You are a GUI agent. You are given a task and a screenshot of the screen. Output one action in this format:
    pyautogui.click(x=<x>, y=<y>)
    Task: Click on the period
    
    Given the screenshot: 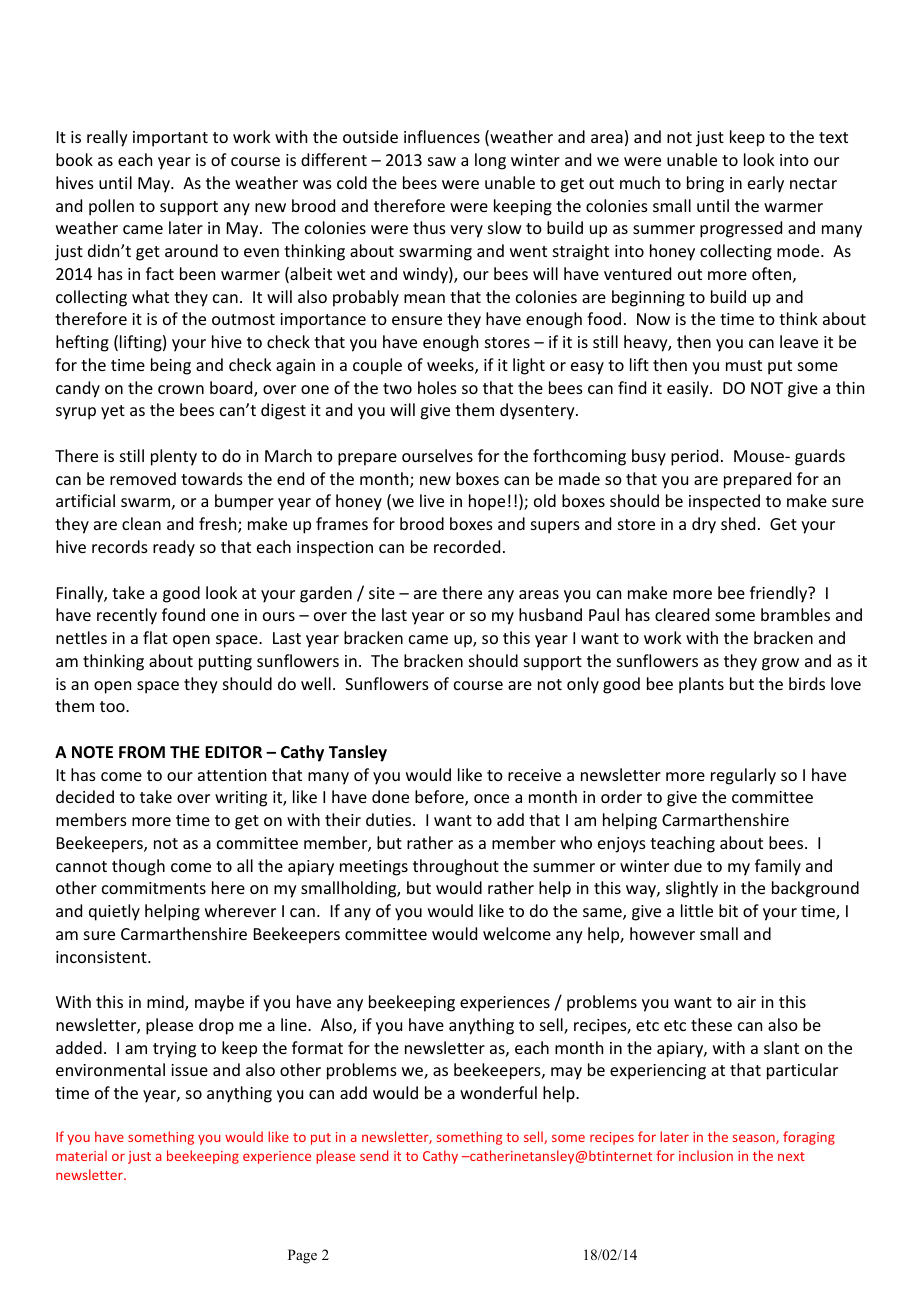 What is the action you would take?
    pyautogui.click(x=694, y=457)
